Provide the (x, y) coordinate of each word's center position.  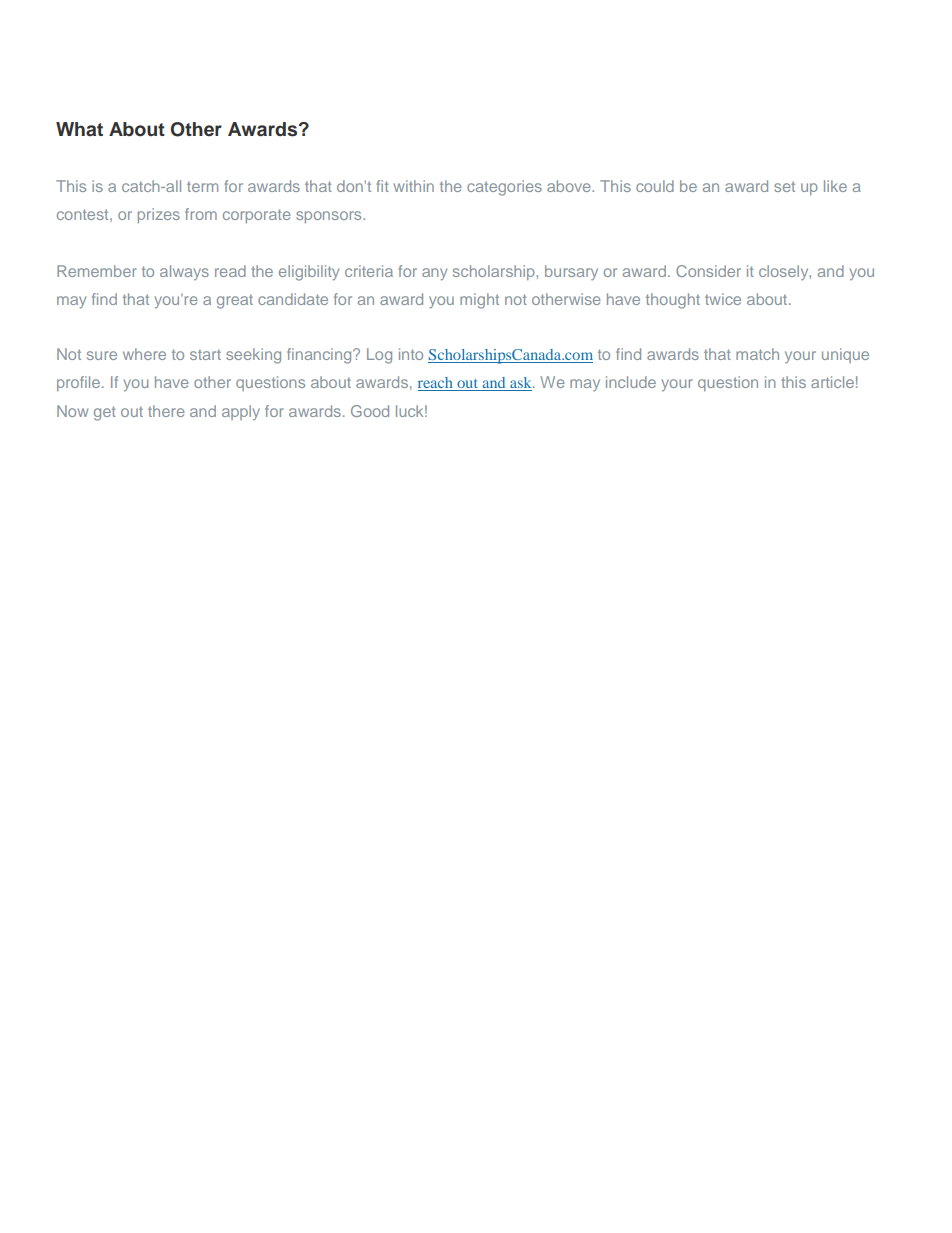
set (784, 186)
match (757, 354)
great (235, 302)
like (835, 186)
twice (723, 299)
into (411, 354)
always (184, 273)
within (414, 186)
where (144, 354)
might (479, 301)
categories (504, 188)
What (79, 129)
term (202, 187)
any (434, 274)
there (166, 411)
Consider (708, 271)
